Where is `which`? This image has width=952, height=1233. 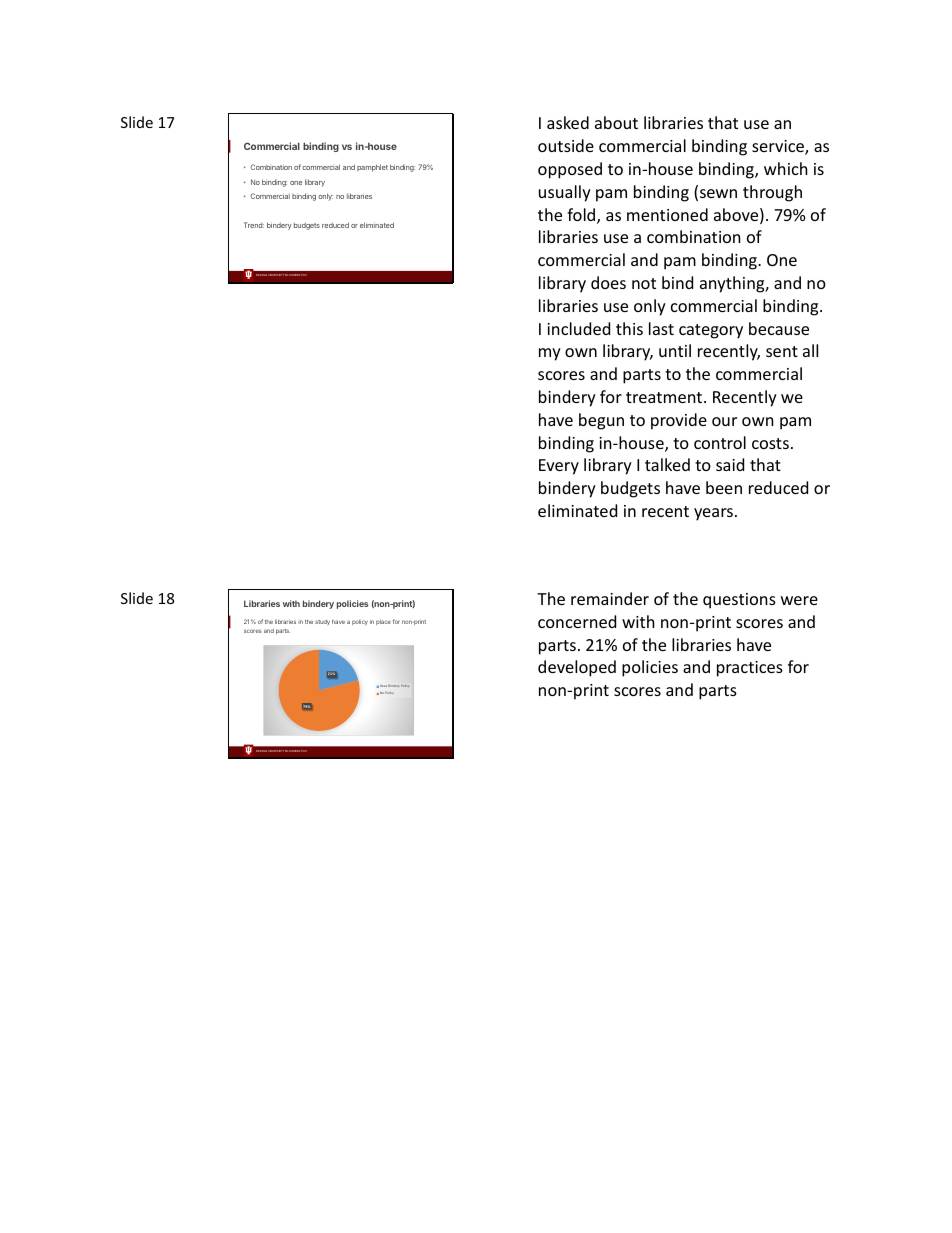
which is located at coordinates (786, 168).
